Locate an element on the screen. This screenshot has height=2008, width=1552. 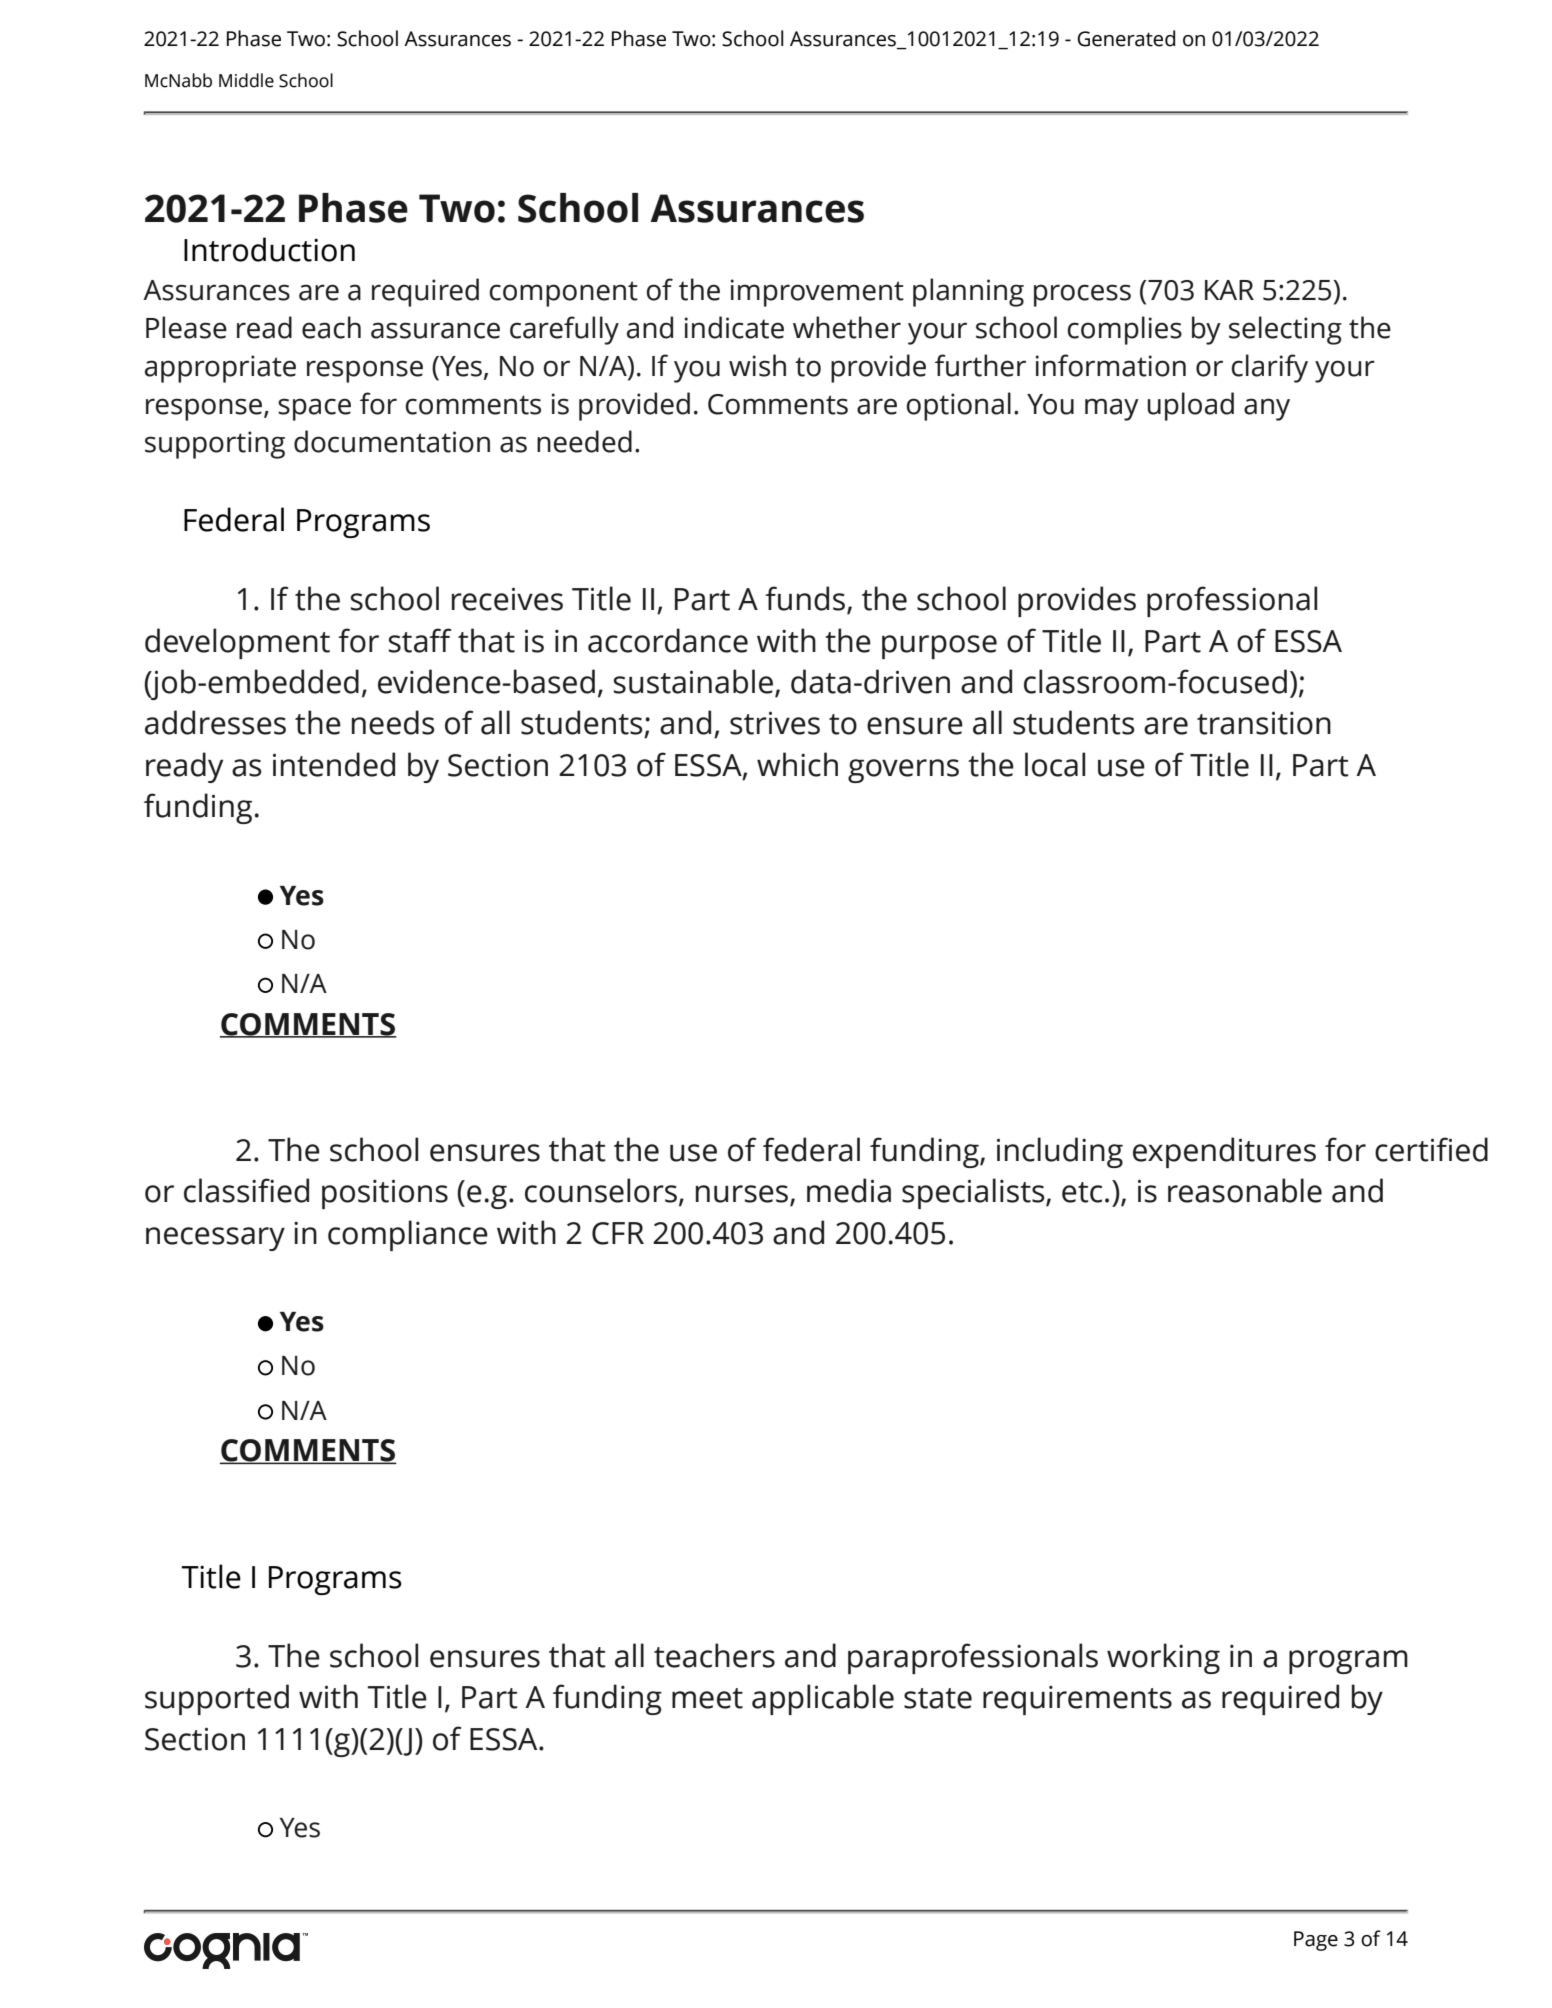
compliance is located at coordinates (408, 1235).
